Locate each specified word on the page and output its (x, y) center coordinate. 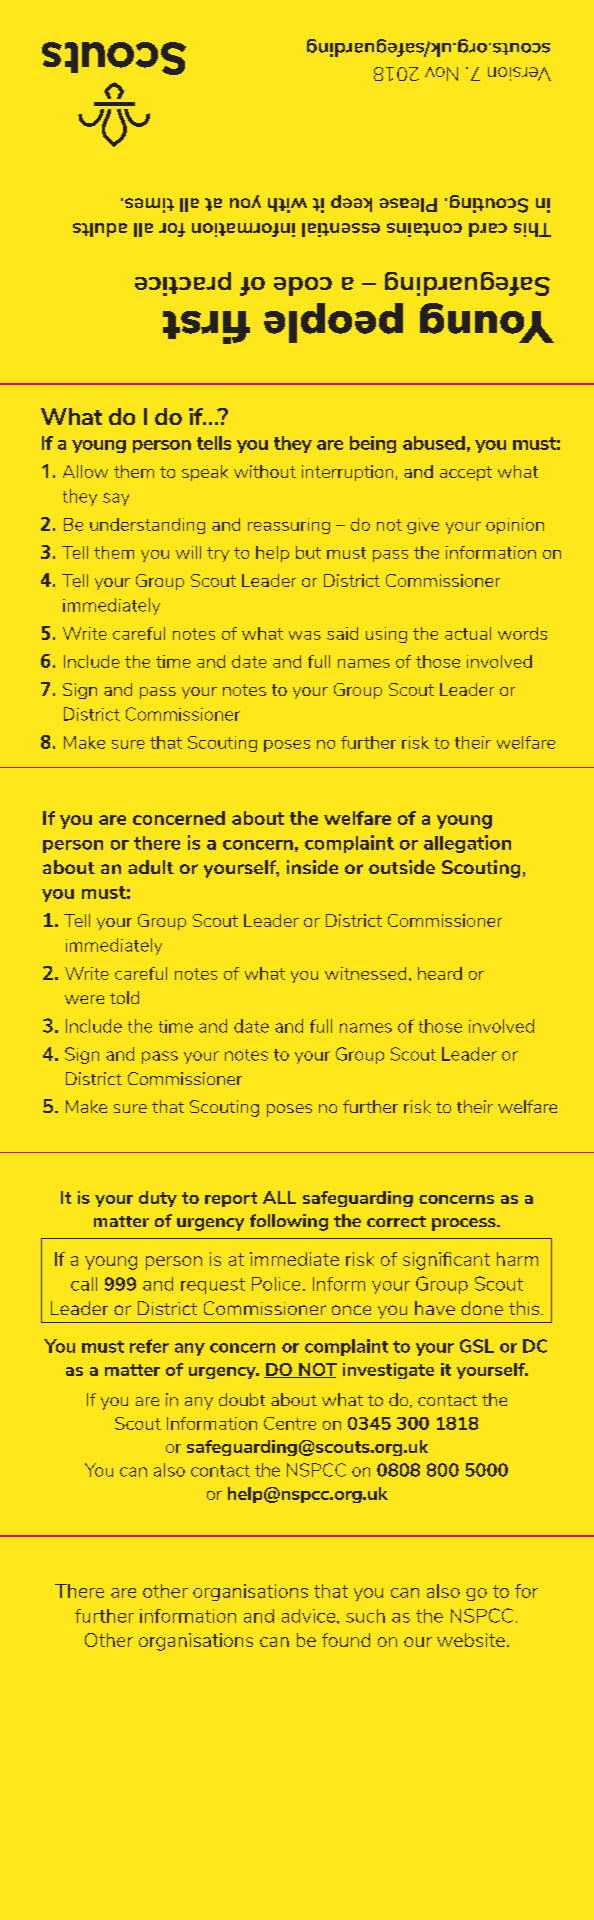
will (188, 552)
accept (466, 473)
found (346, 1640)
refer (149, 1346)
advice (310, 1616)
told (124, 997)
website (471, 1640)
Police (276, 1284)
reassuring (289, 526)
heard (440, 973)
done (482, 1308)
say (116, 499)
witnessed (365, 973)
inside (312, 867)
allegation (467, 844)
